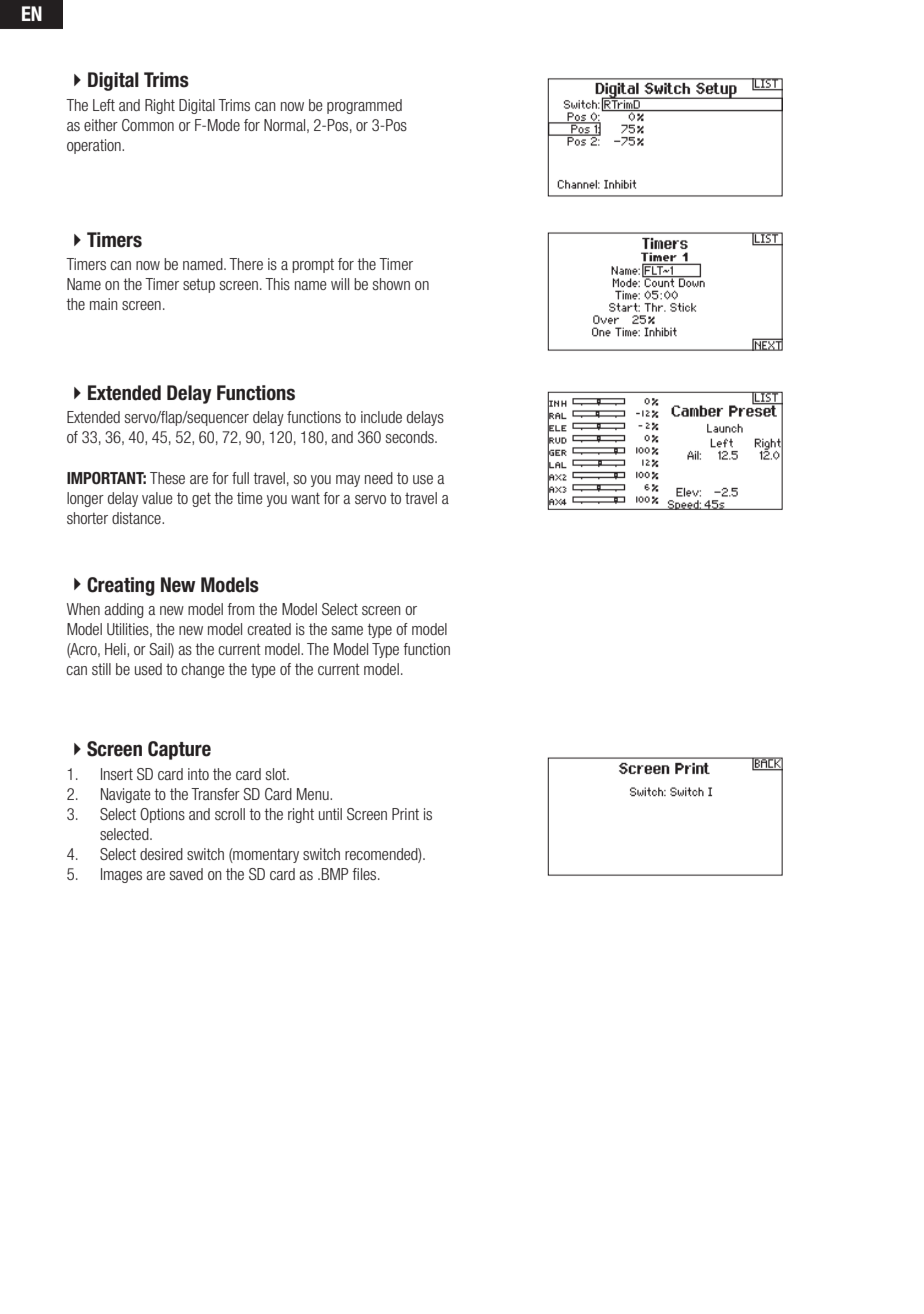  Describe the element at coordinates (364, 106) in the image. I see `programmed` at that location.
